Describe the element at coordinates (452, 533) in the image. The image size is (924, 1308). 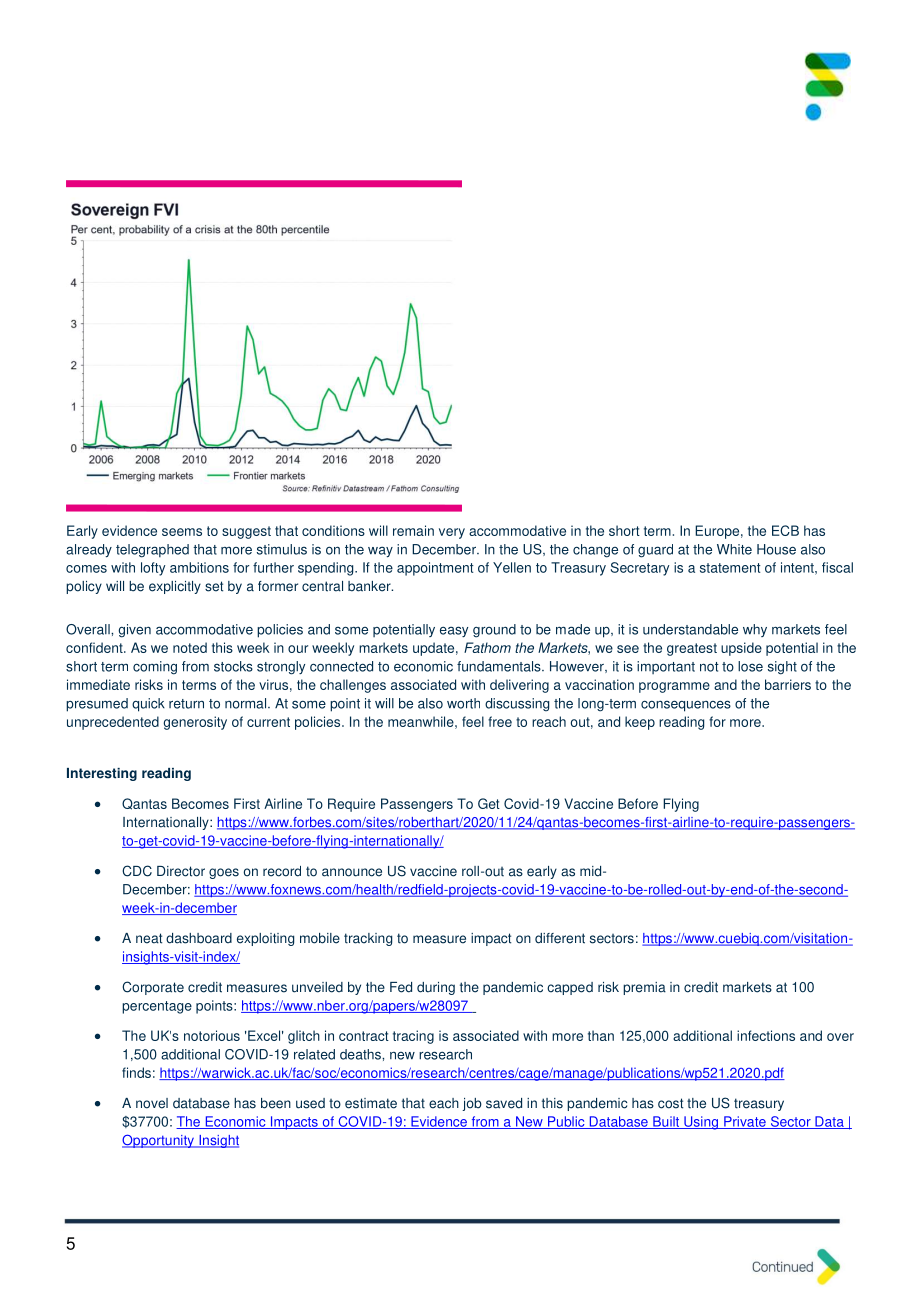
I see `very` at that location.
